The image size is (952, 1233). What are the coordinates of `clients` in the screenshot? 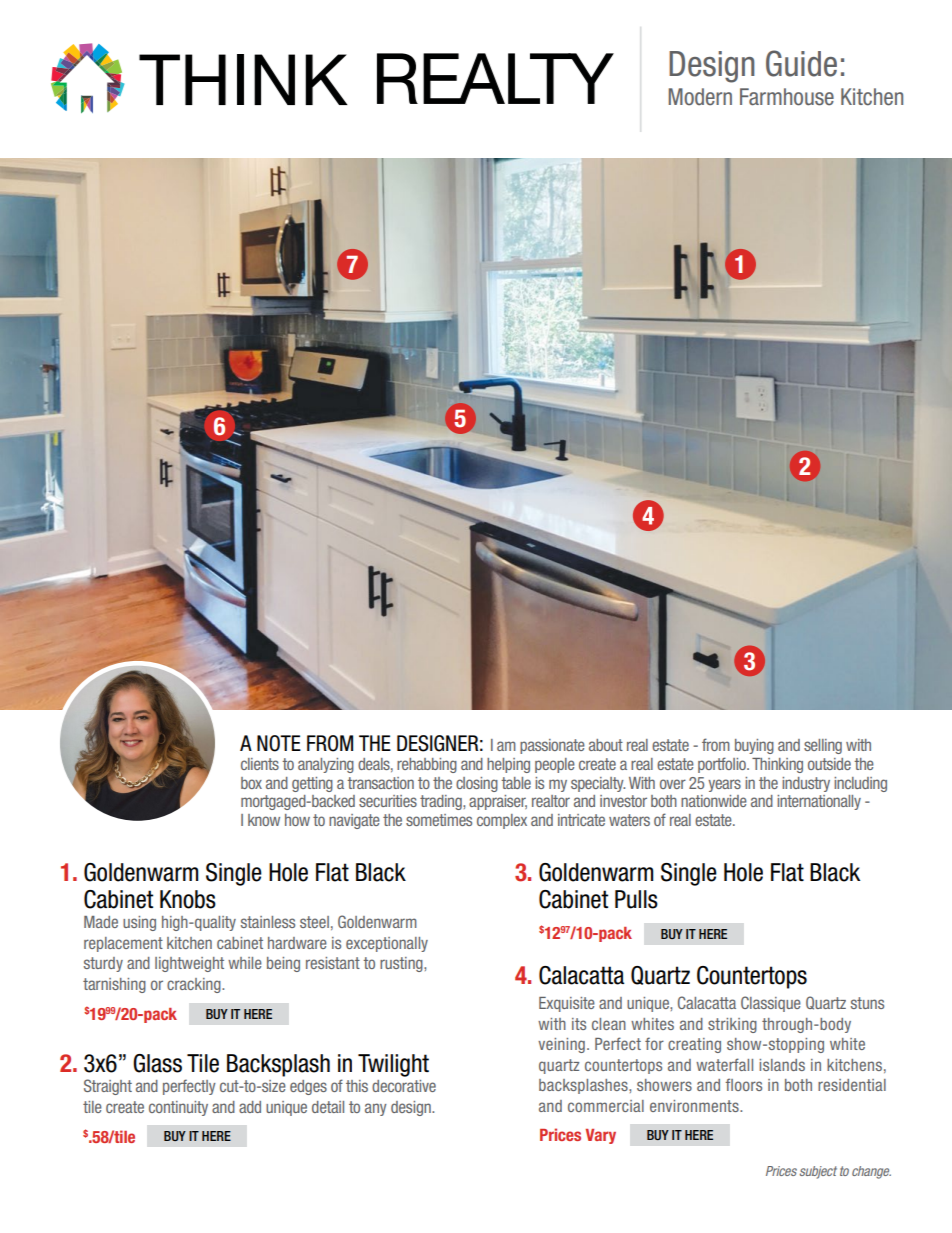 It's located at (260, 764).
